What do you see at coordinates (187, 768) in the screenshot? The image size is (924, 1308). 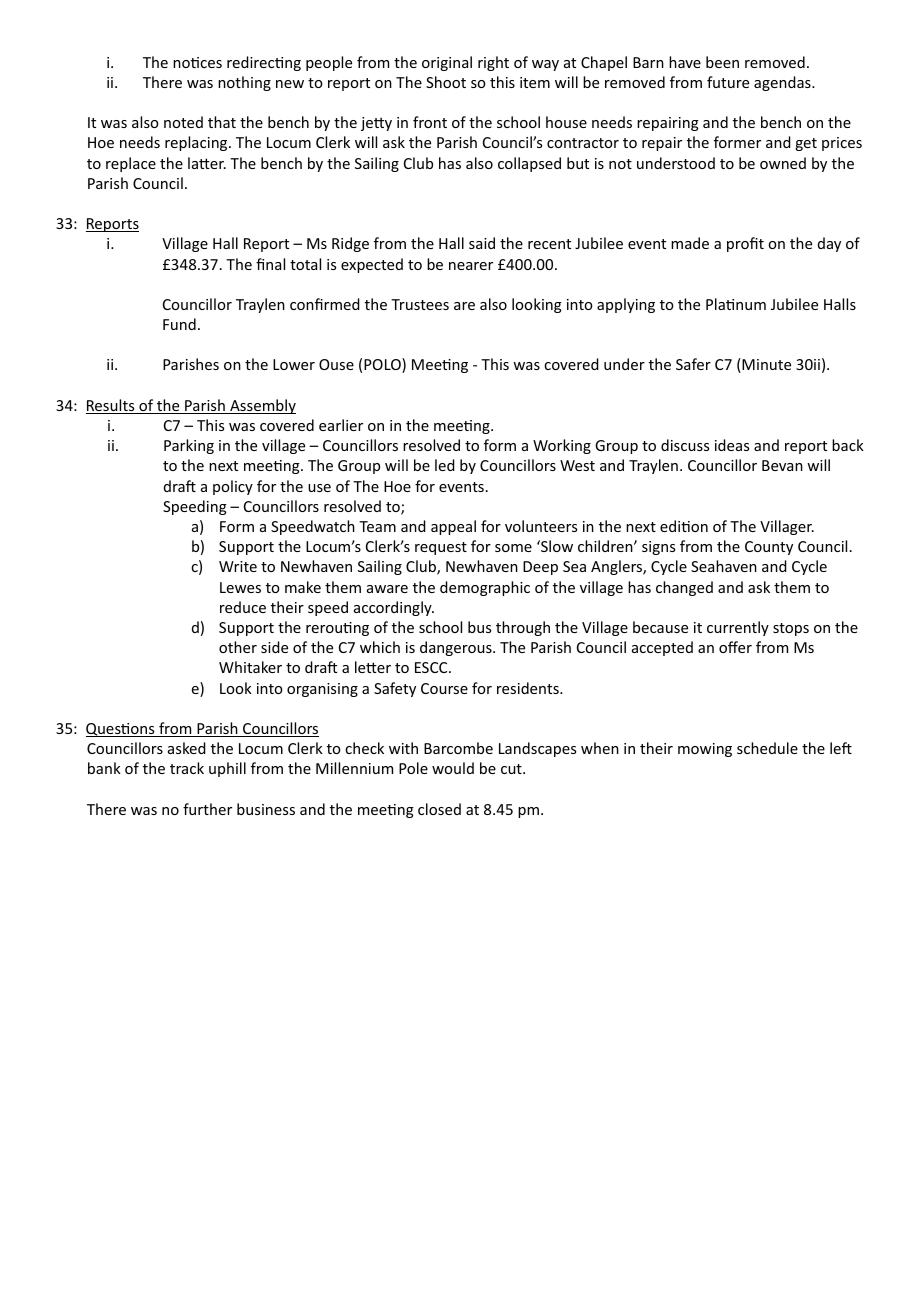 I see `track` at bounding box center [187, 768].
